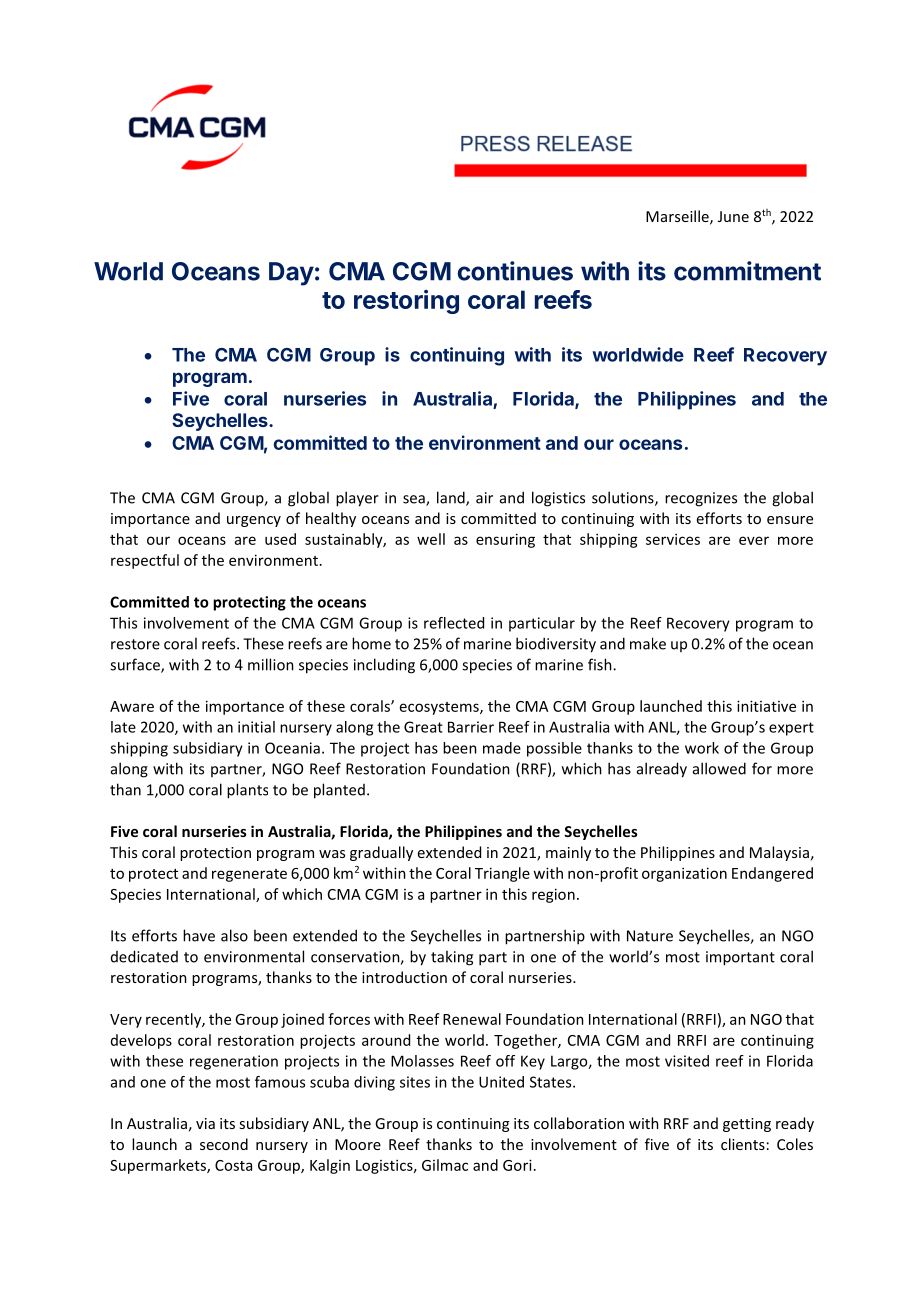 Image resolution: width=924 pixels, height=1308 pixels. Describe the element at coordinates (440, 708) in the page. I see `ecosystems` at that location.
